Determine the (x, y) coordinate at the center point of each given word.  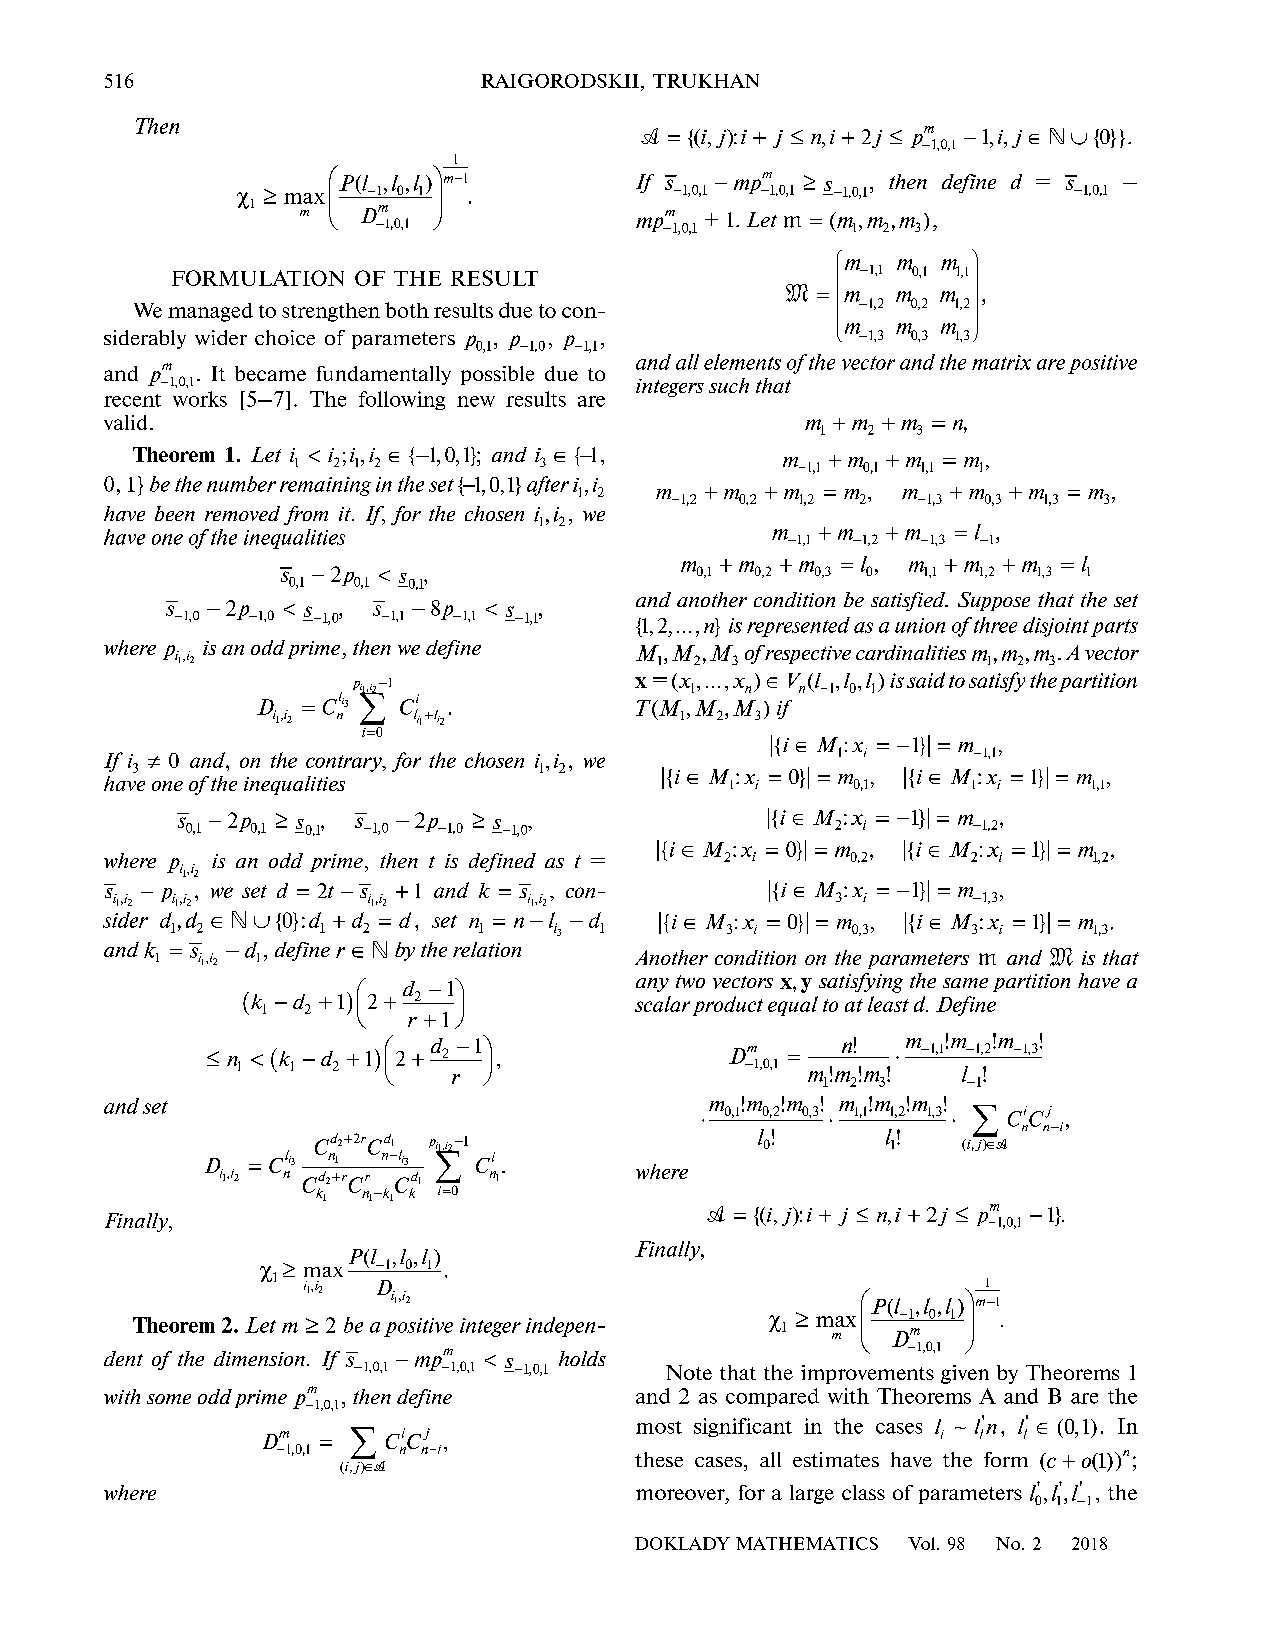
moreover (681, 1494)
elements (742, 362)
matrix (1001, 362)
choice (285, 337)
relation (487, 949)
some (169, 1399)
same (965, 983)
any (652, 985)
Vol (923, 1543)
